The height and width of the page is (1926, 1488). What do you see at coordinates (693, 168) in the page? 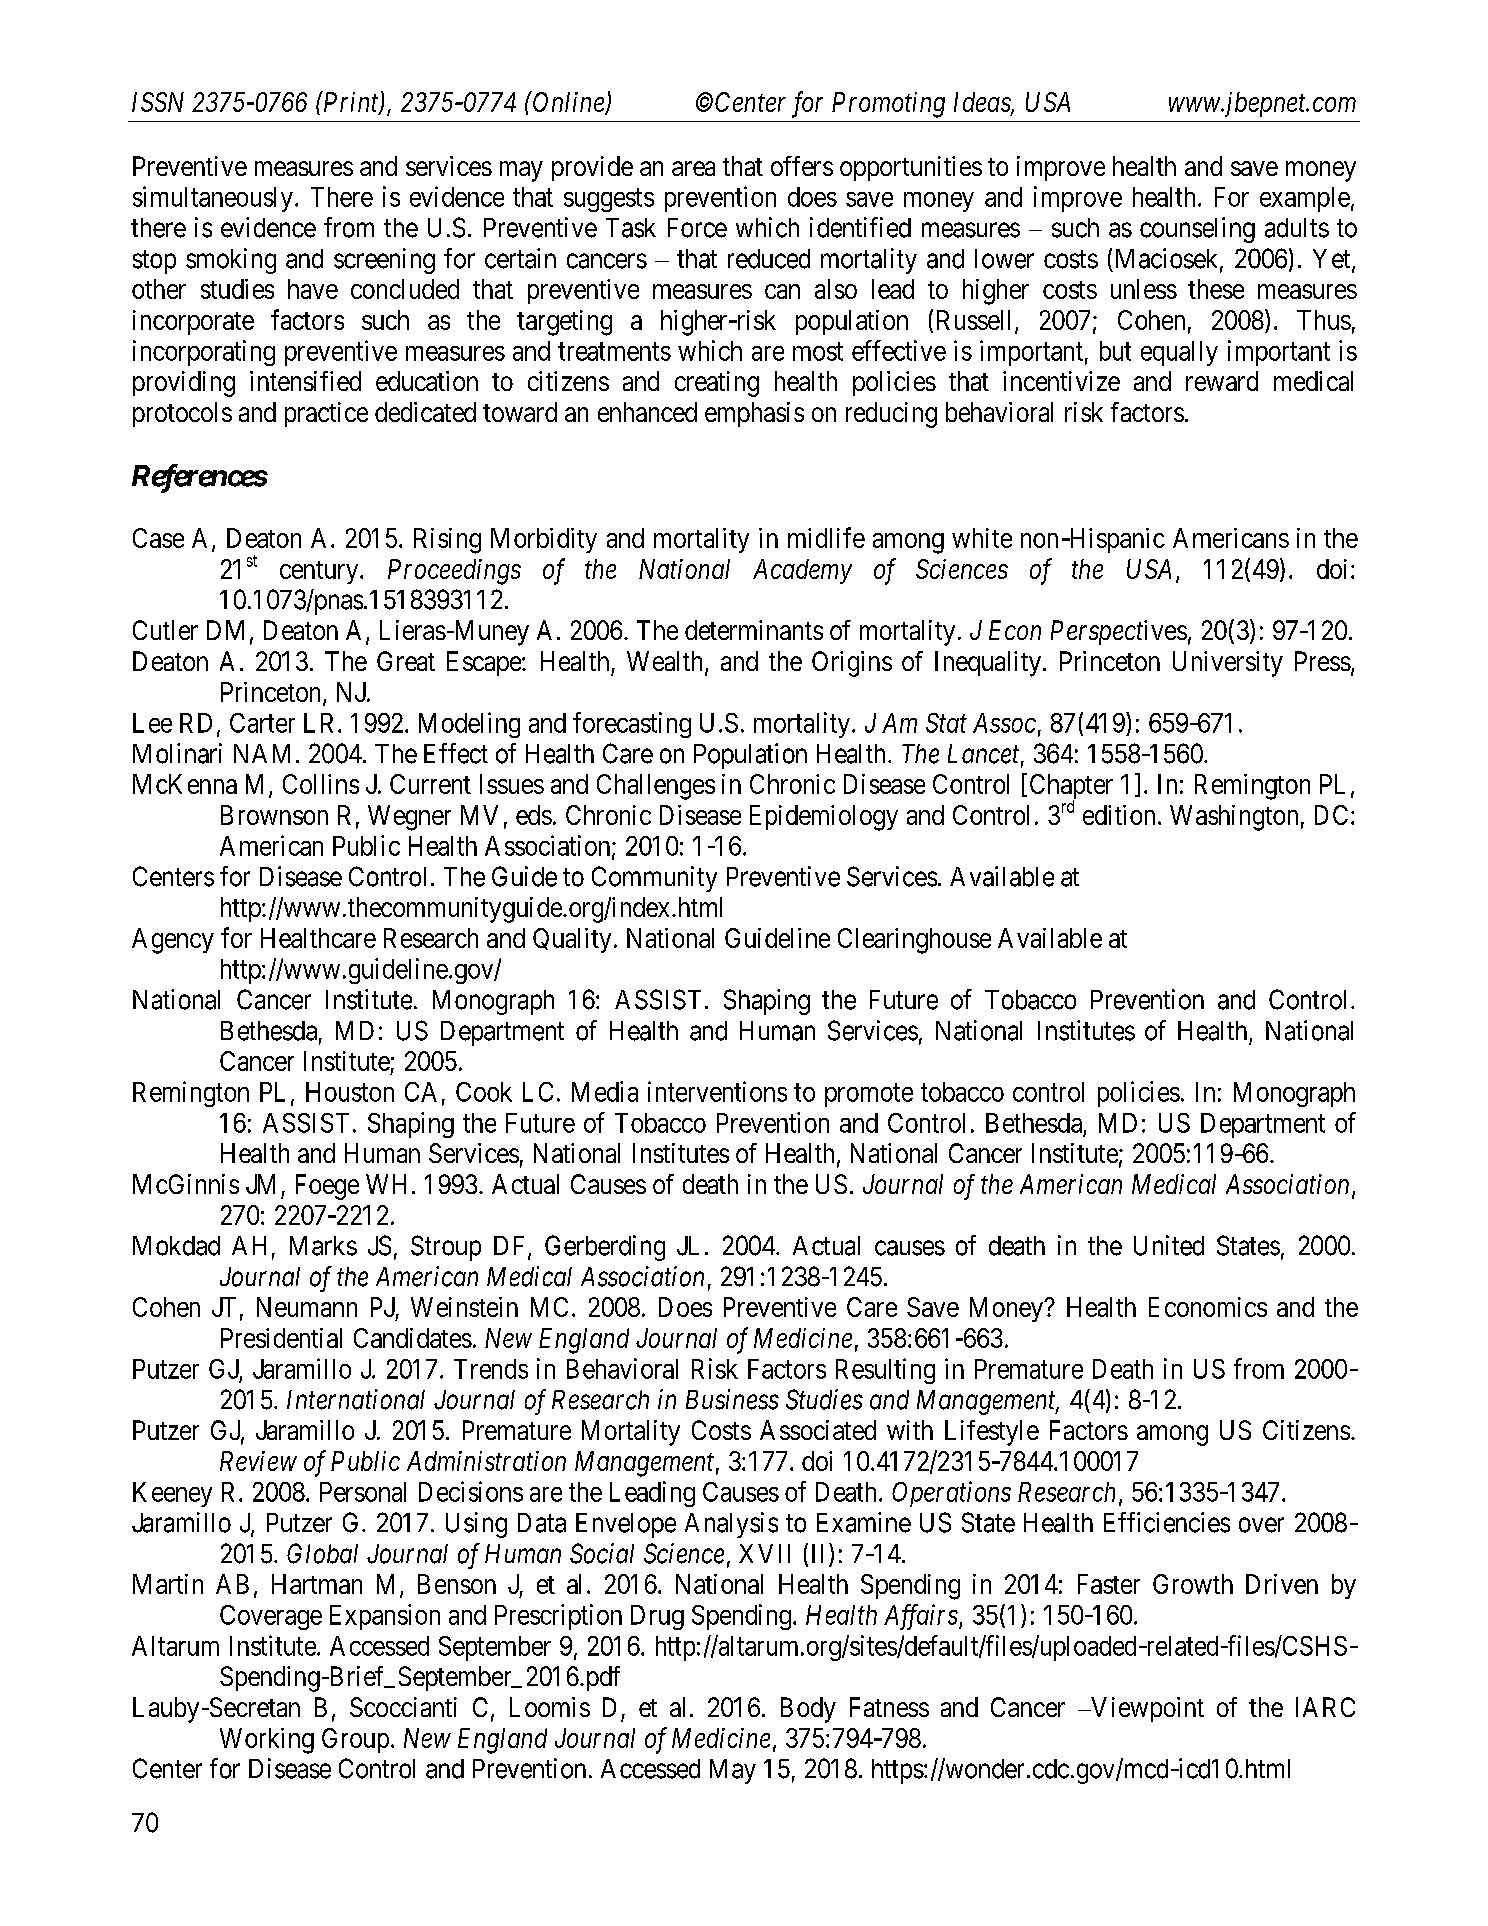
I see `area` at bounding box center [693, 168].
